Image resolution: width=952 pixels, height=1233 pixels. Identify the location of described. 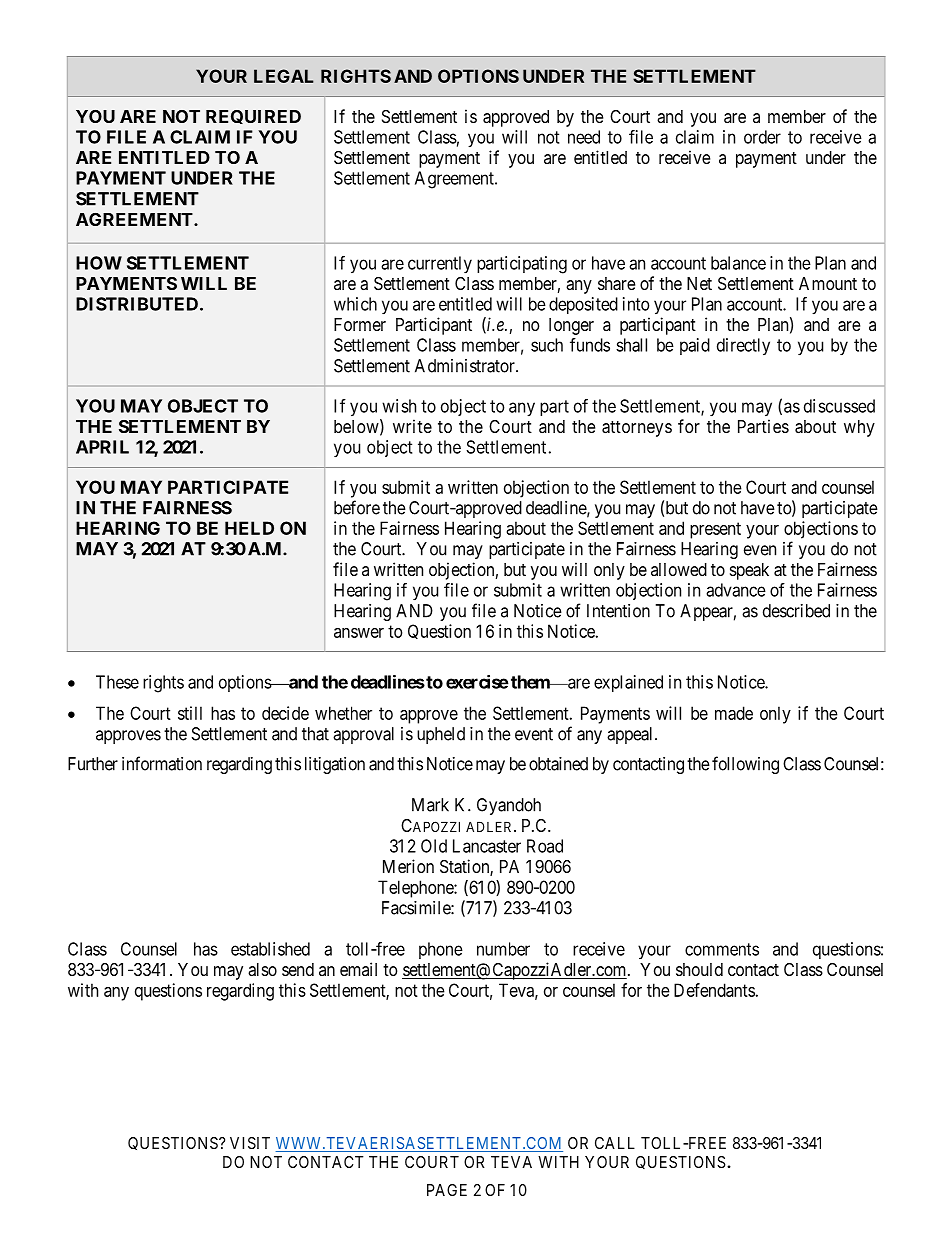
(796, 611).
